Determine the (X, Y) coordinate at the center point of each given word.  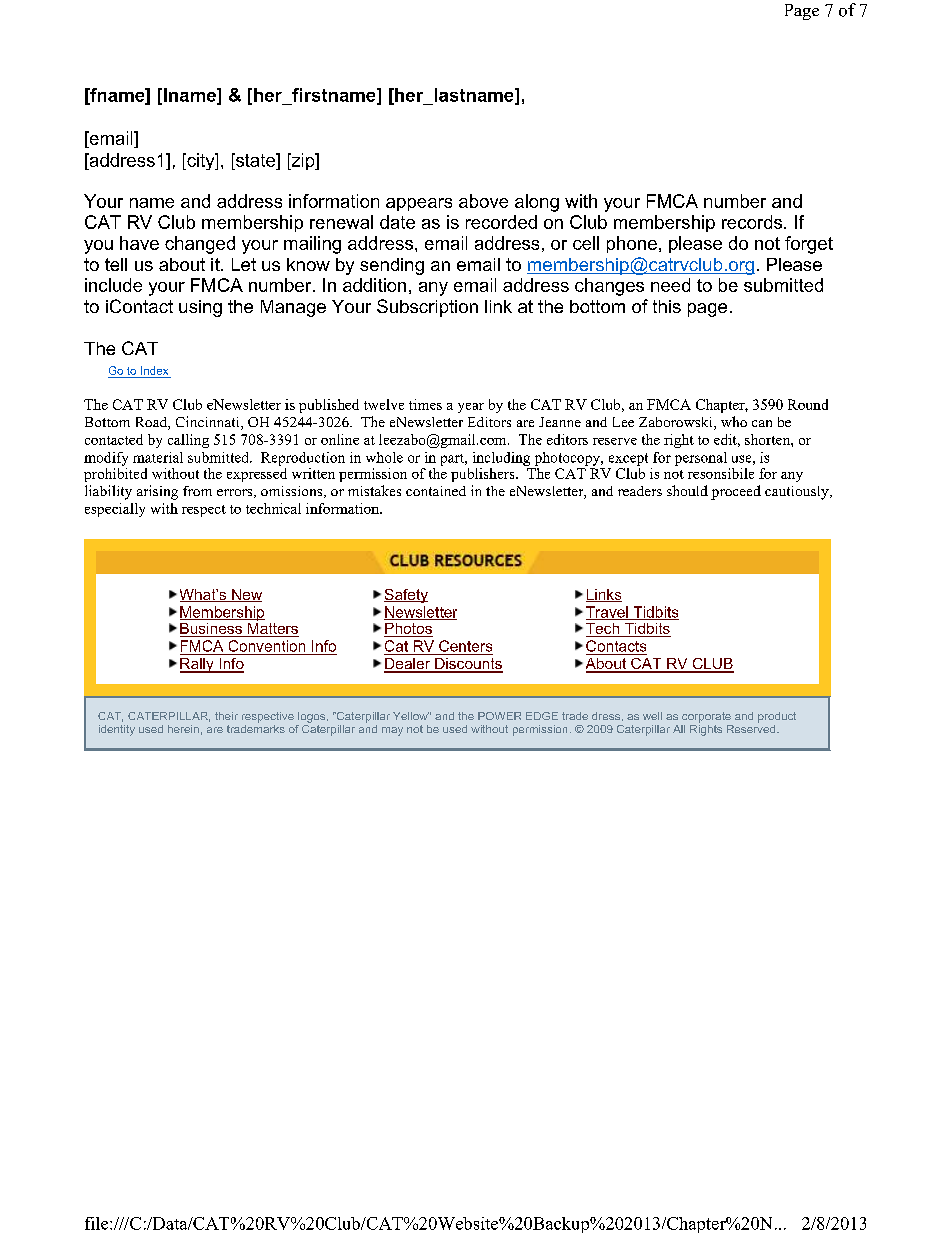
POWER (499, 716)
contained (436, 491)
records (753, 222)
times (425, 404)
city (201, 161)
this (667, 306)
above (483, 201)
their (226, 716)
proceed (736, 492)
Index (154, 370)
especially (115, 510)
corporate (706, 717)
